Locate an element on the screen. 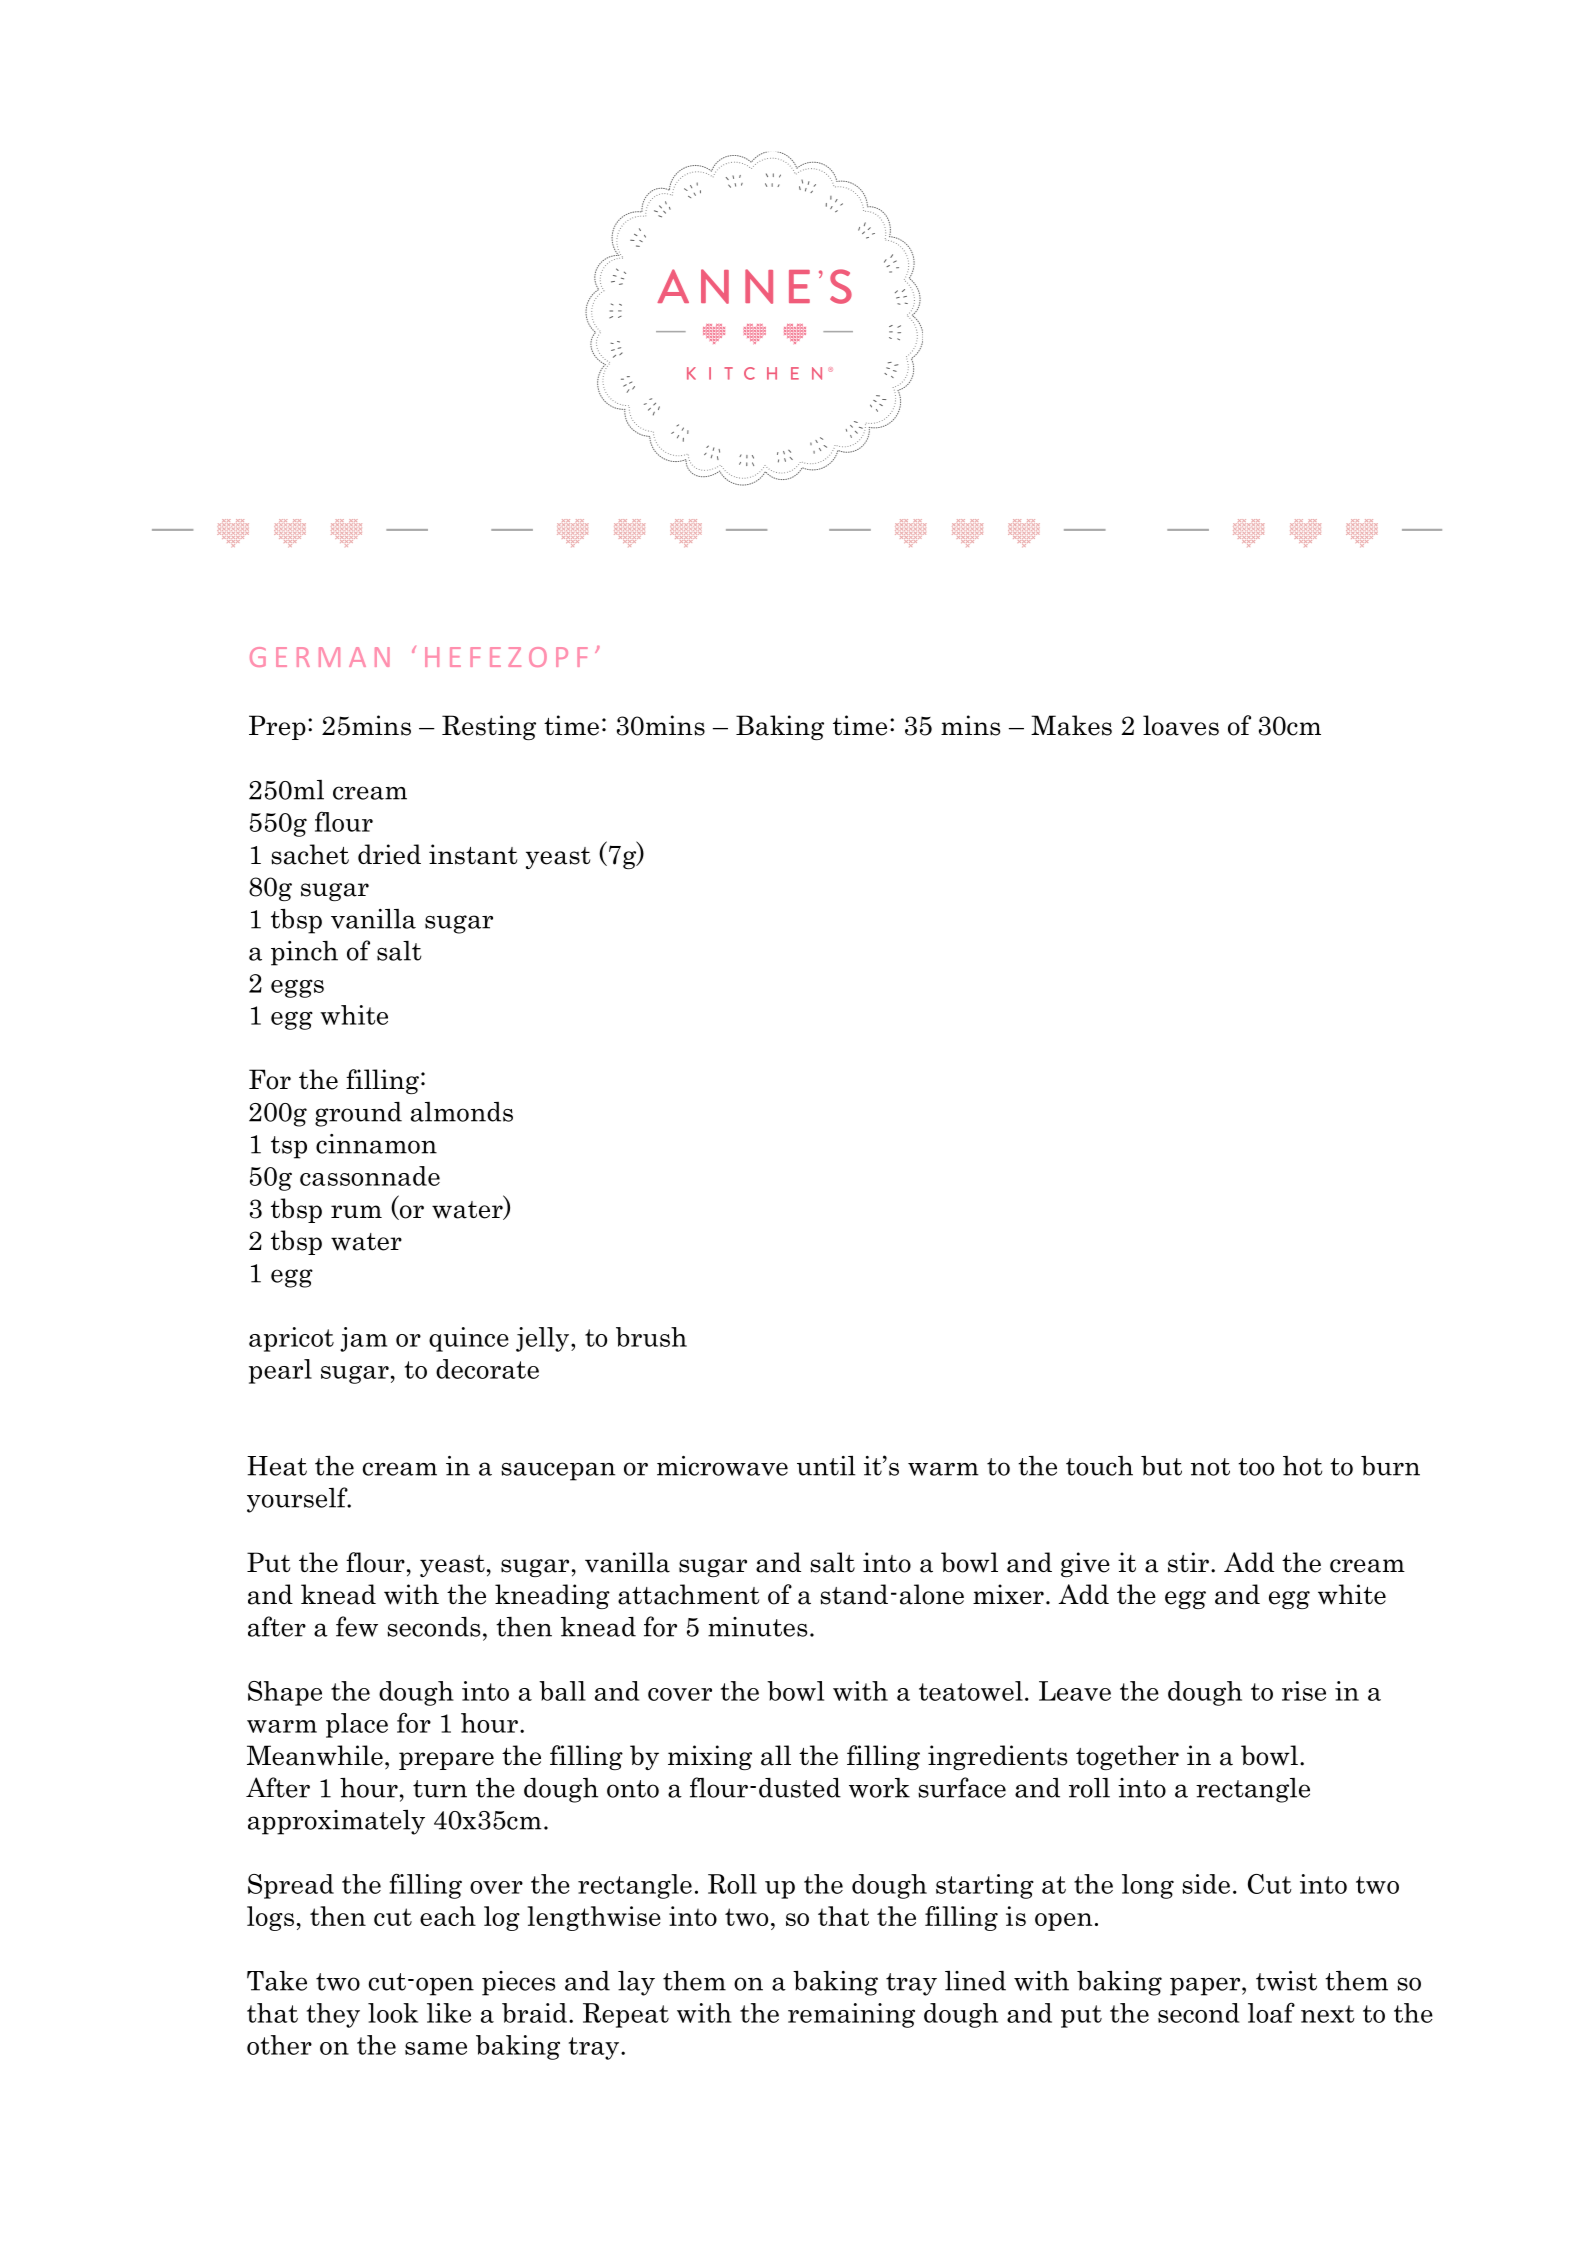 This screenshot has height=2254, width=1593. rum is located at coordinates (356, 1211).
